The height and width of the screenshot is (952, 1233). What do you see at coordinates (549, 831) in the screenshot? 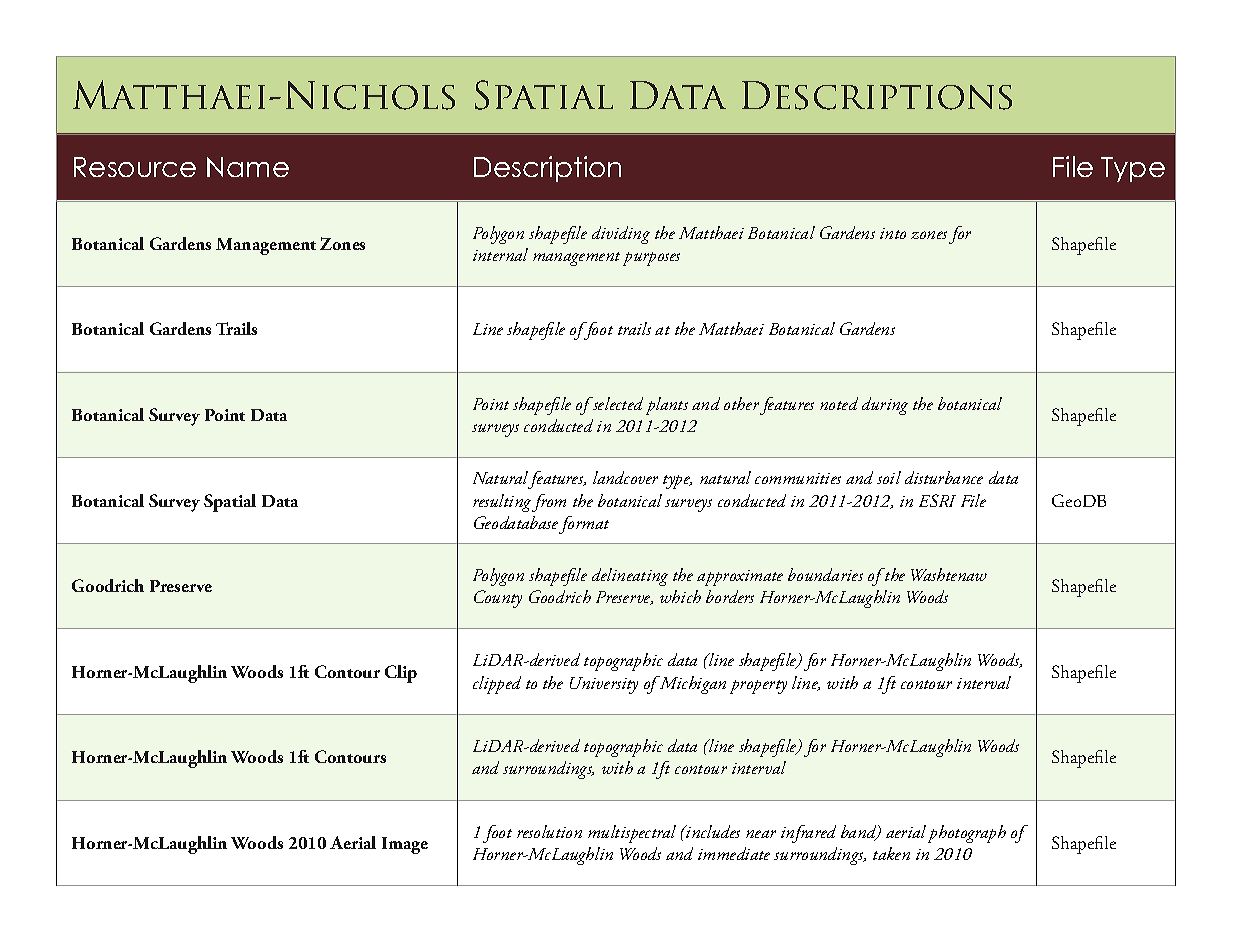
I see `resolution` at bounding box center [549, 831].
